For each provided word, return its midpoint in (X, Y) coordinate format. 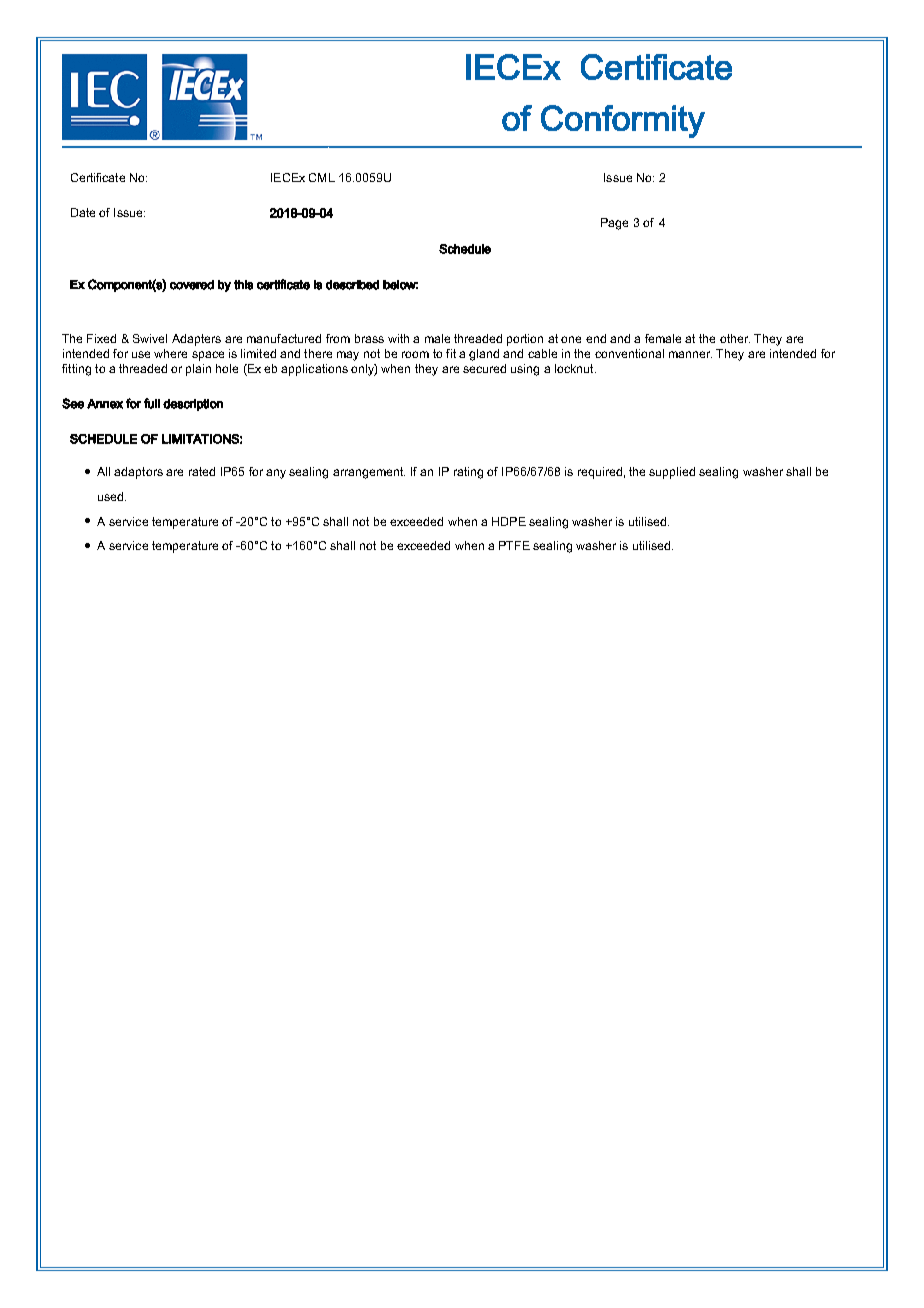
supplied (672, 473)
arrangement (369, 473)
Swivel (150, 338)
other (735, 338)
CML (322, 177)
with (398, 338)
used (112, 496)
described (352, 285)
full (152, 403)
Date (83, 212)
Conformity (623, 121)
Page (614, 224)
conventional (629, 353)
